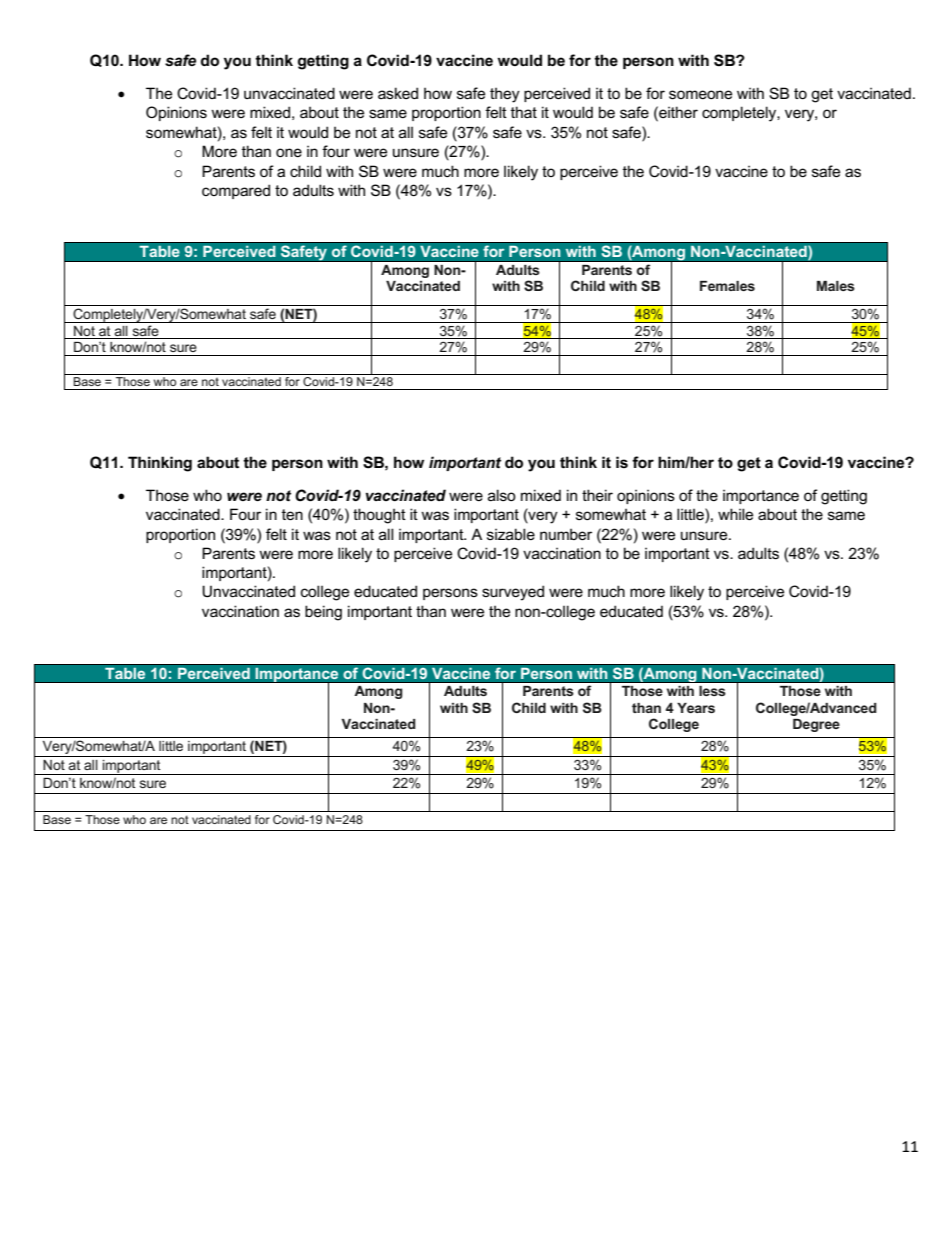  I want to click on number, so click(566, 534).
